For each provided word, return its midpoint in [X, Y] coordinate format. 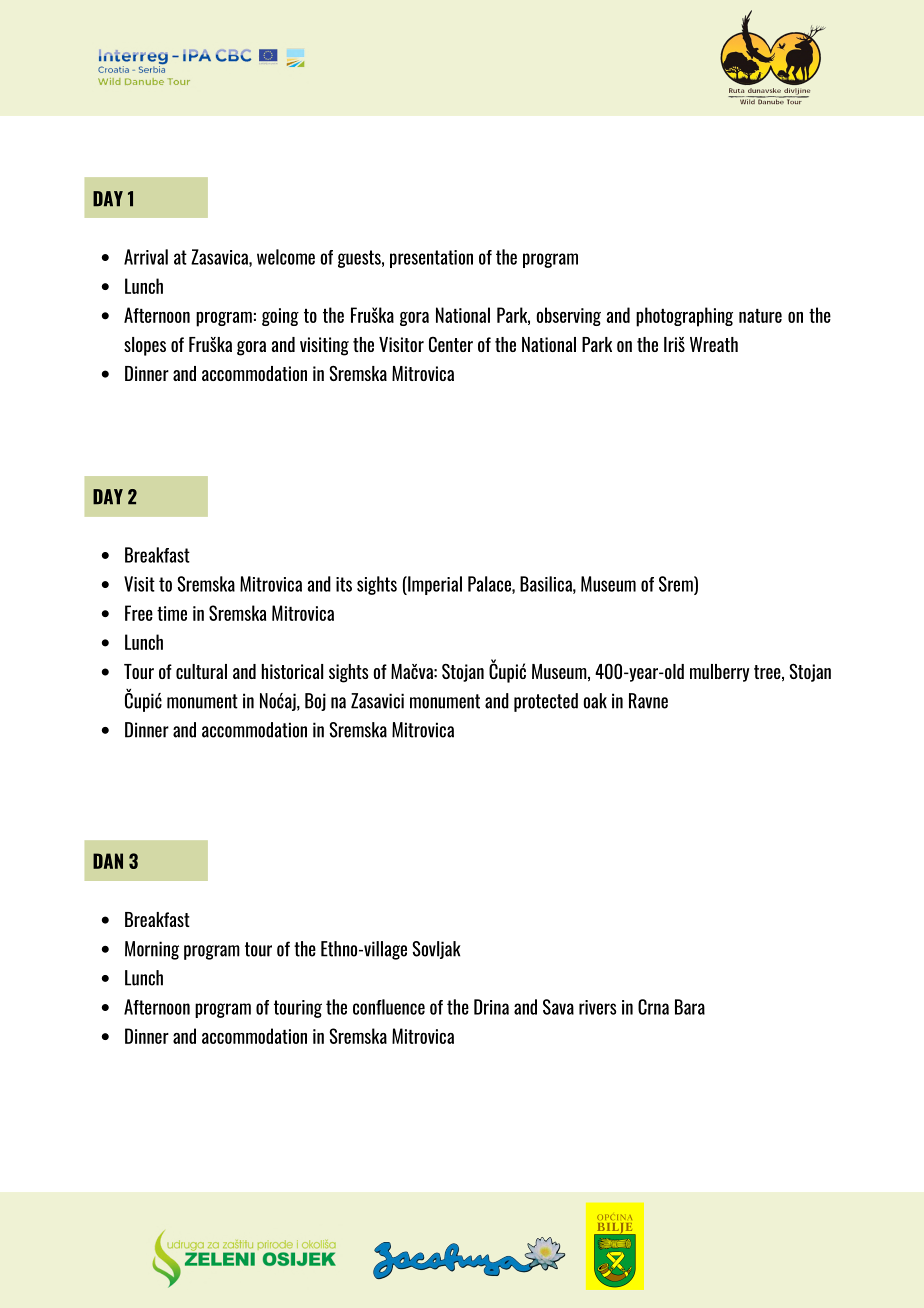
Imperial [434, 585]
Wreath [714, 344]
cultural [201, 671]
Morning [152, 950]
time [172, 613]
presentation [431, 259]
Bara [690, 1007]
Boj [315, 702]
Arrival [146, 257]
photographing [684, 317]
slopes [145, 346]
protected [546, 702]
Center [451, 344]
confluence [389, 1007]
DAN [108, 861]
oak [595, 701]
